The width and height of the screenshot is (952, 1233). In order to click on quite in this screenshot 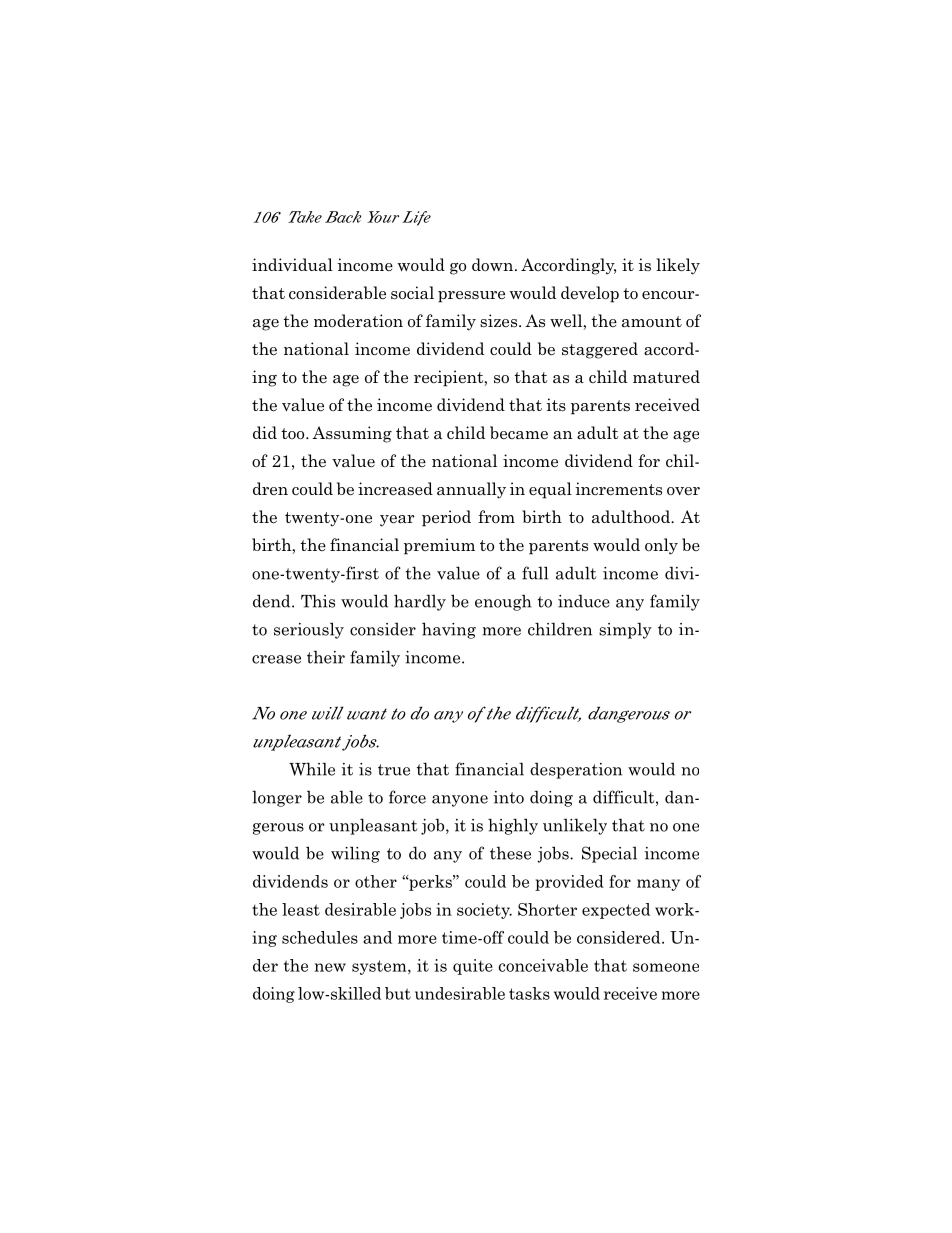, I will do `click(473, 967)`.
